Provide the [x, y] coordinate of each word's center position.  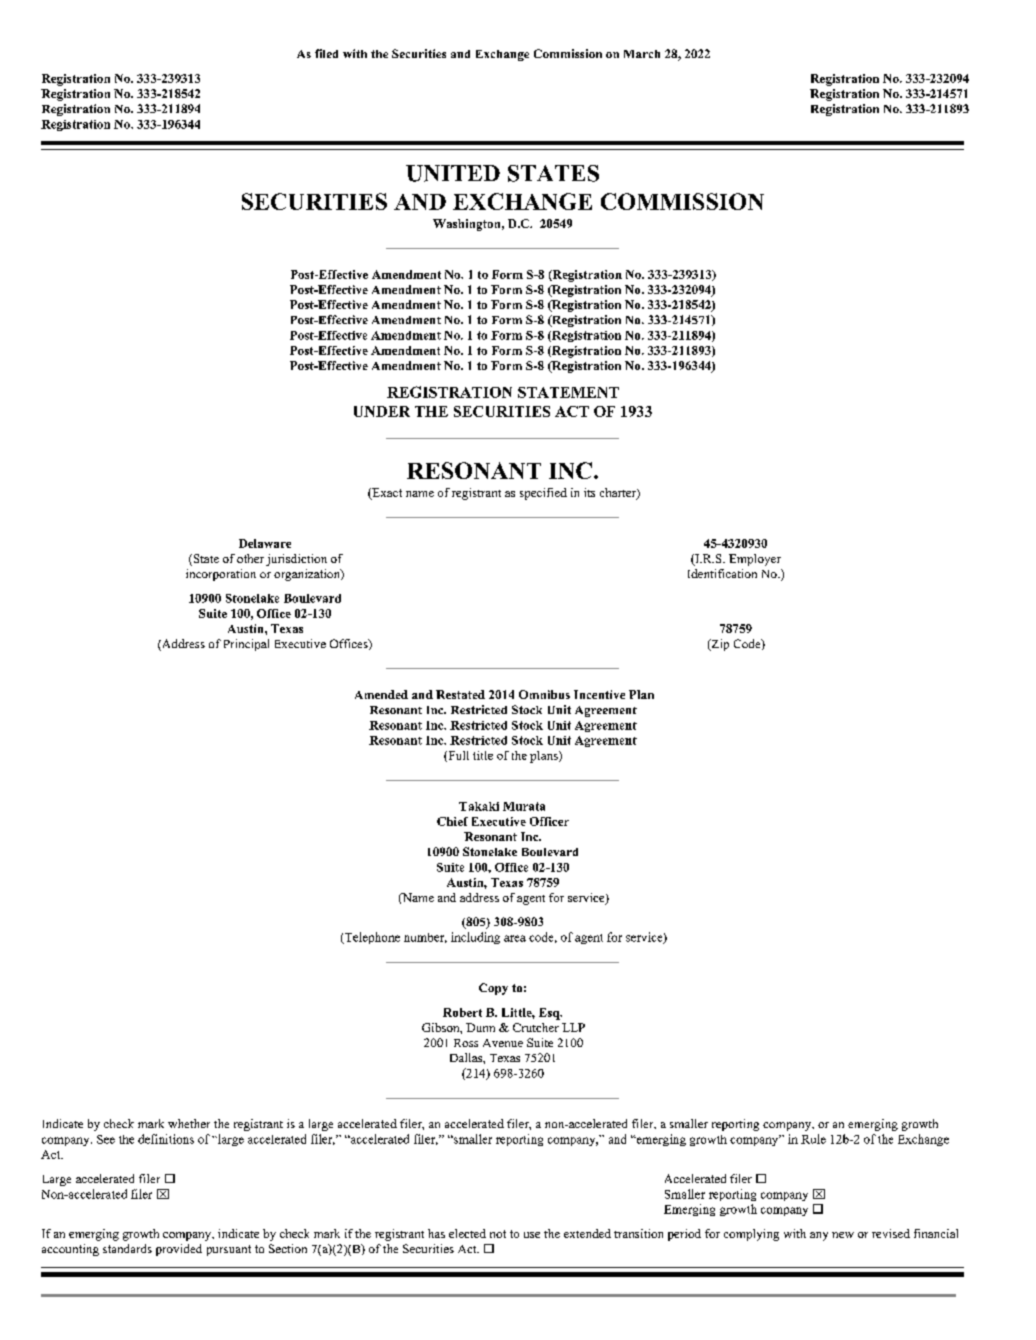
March [642, 54]
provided [179, 1250]
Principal [246, 645]
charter [619, 494]
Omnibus [544, 694]
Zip [719, 645]
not [498, 1234]
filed [326, 53]
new [843, 1235]
